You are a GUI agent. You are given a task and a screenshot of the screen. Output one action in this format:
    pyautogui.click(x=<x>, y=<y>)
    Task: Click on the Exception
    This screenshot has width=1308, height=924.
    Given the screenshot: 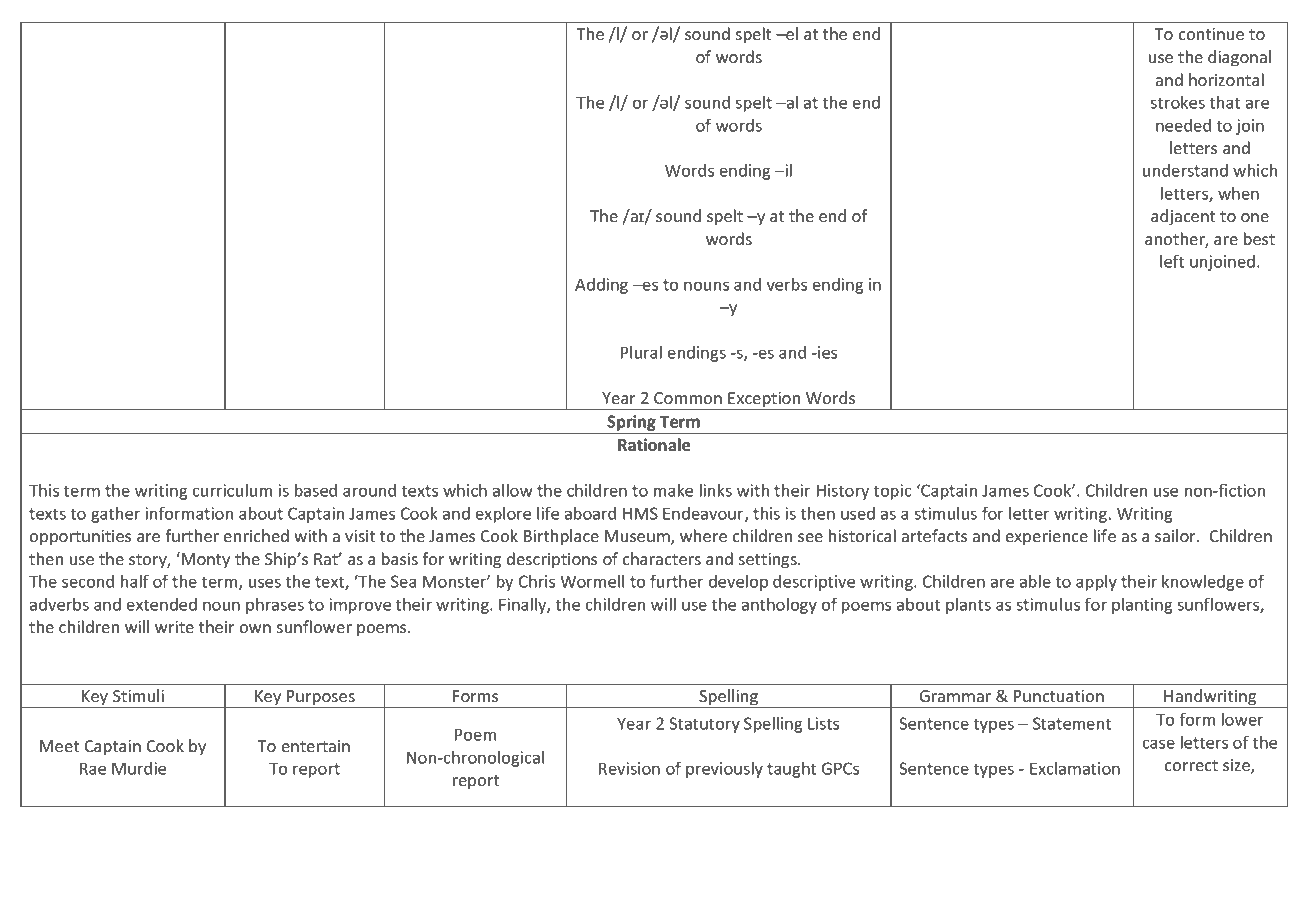 What is the action you would take?
    pyautogui.click(x=764, y=401)
